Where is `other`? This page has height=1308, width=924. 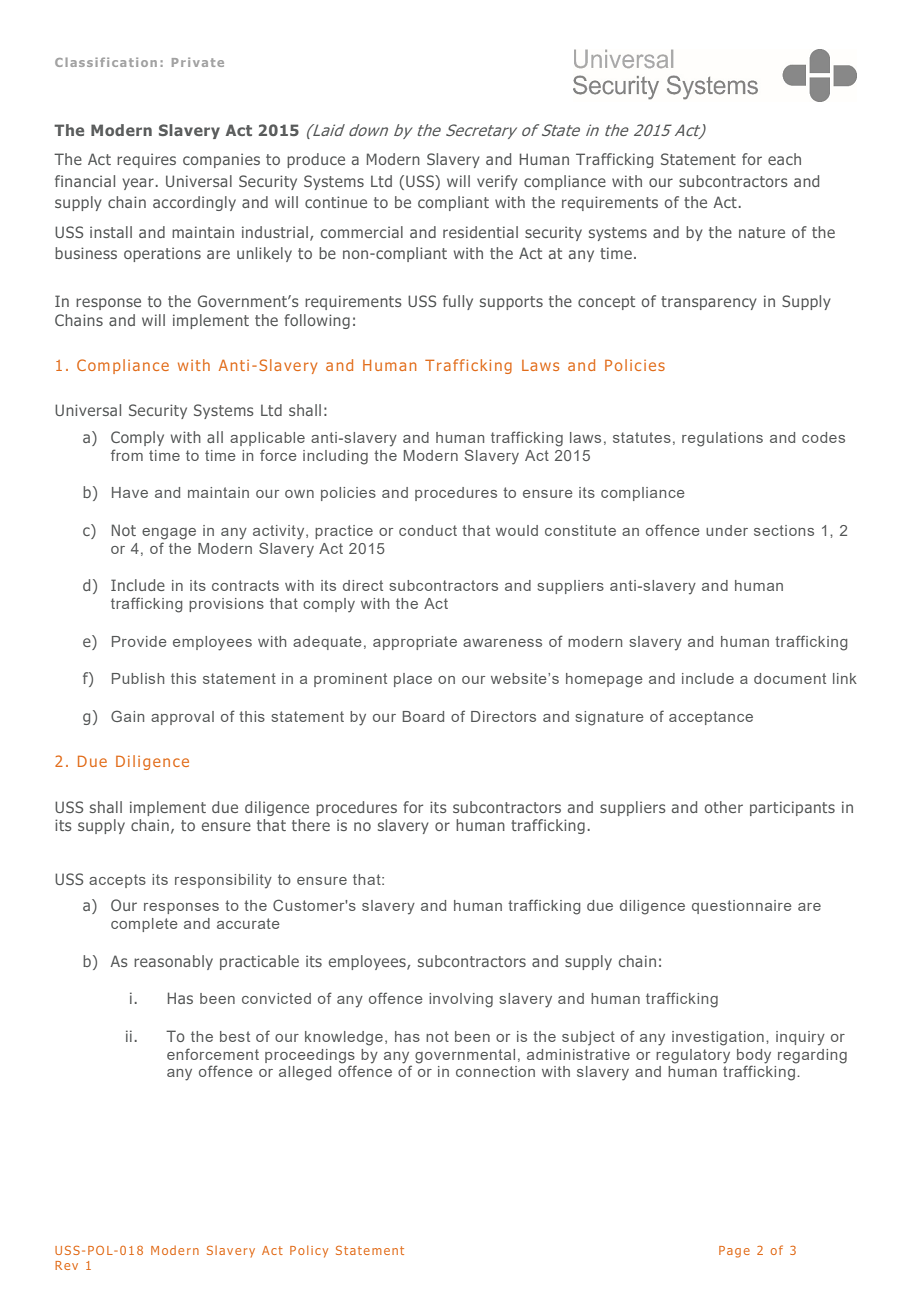 other is located at coordinates (724, 807).
